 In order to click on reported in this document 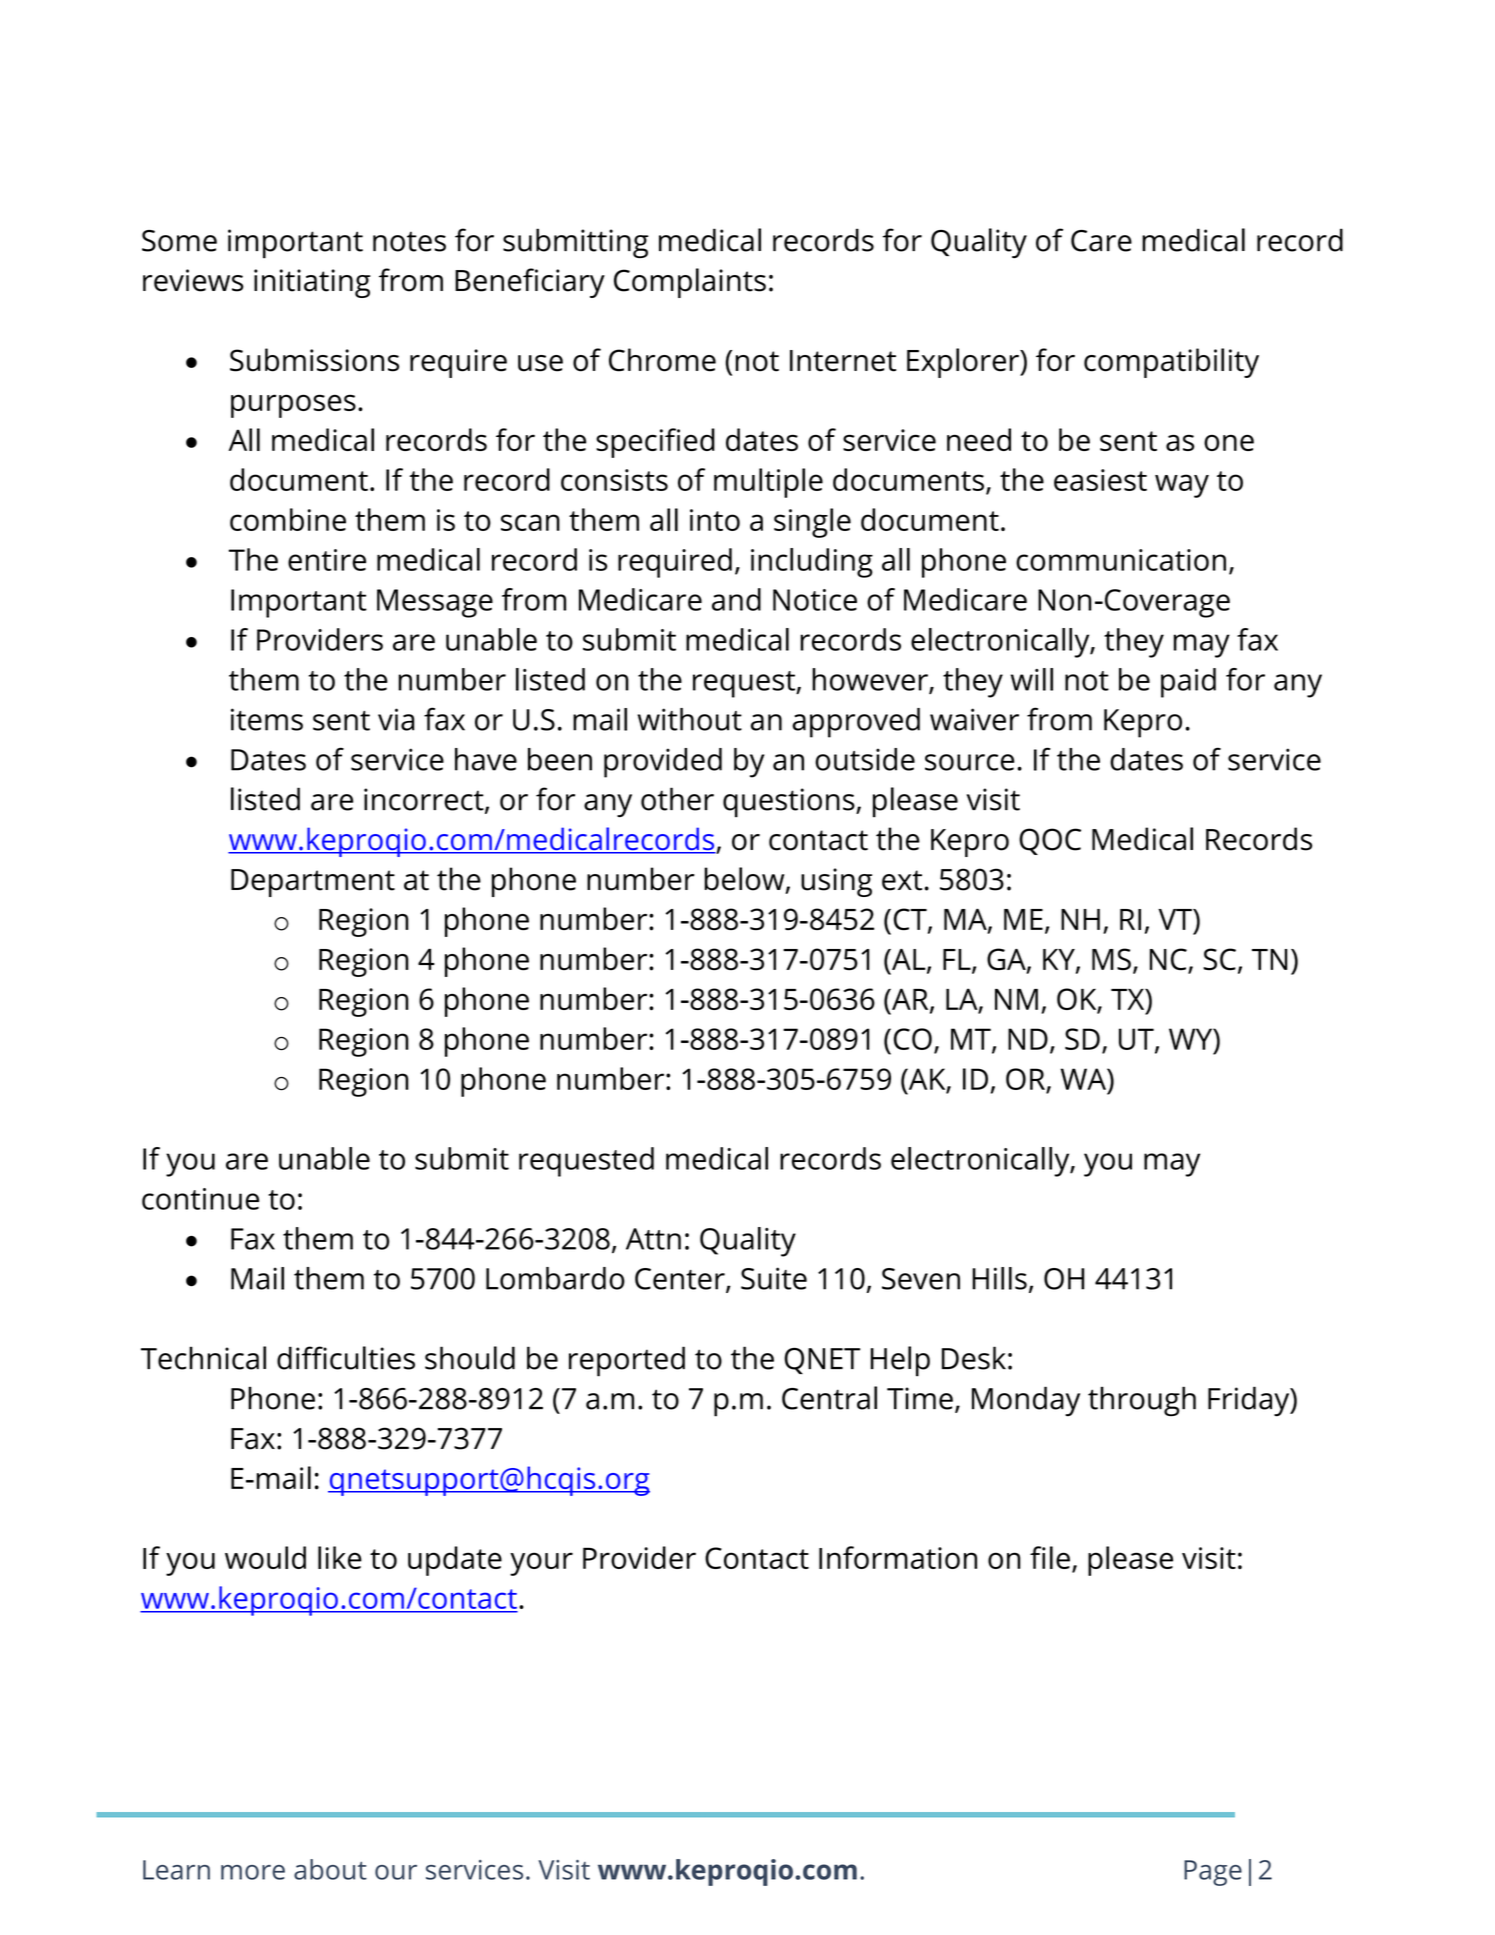, I will do `click(627, 1361)`.
